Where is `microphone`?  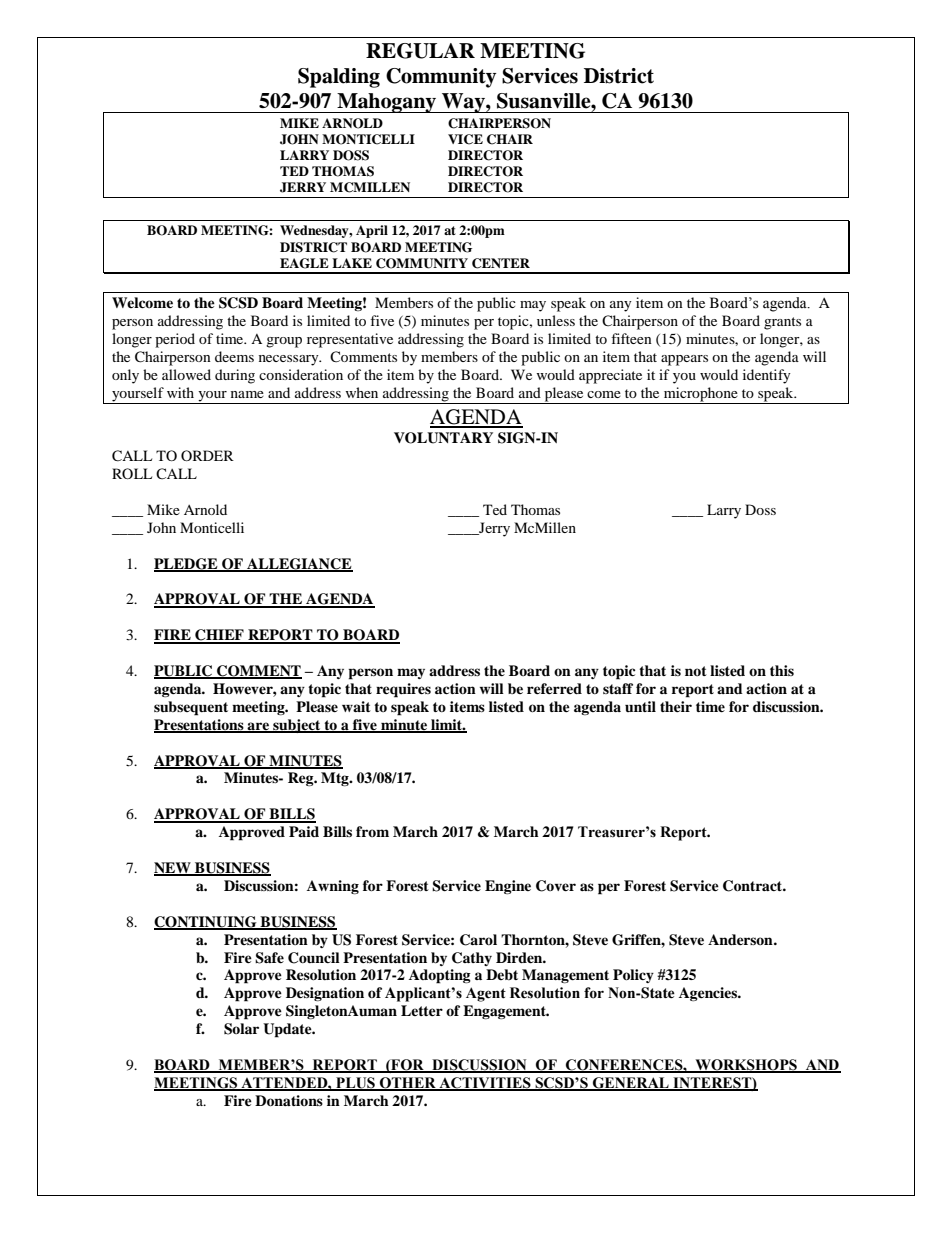
microphone is located at coordinates (701, 395).
